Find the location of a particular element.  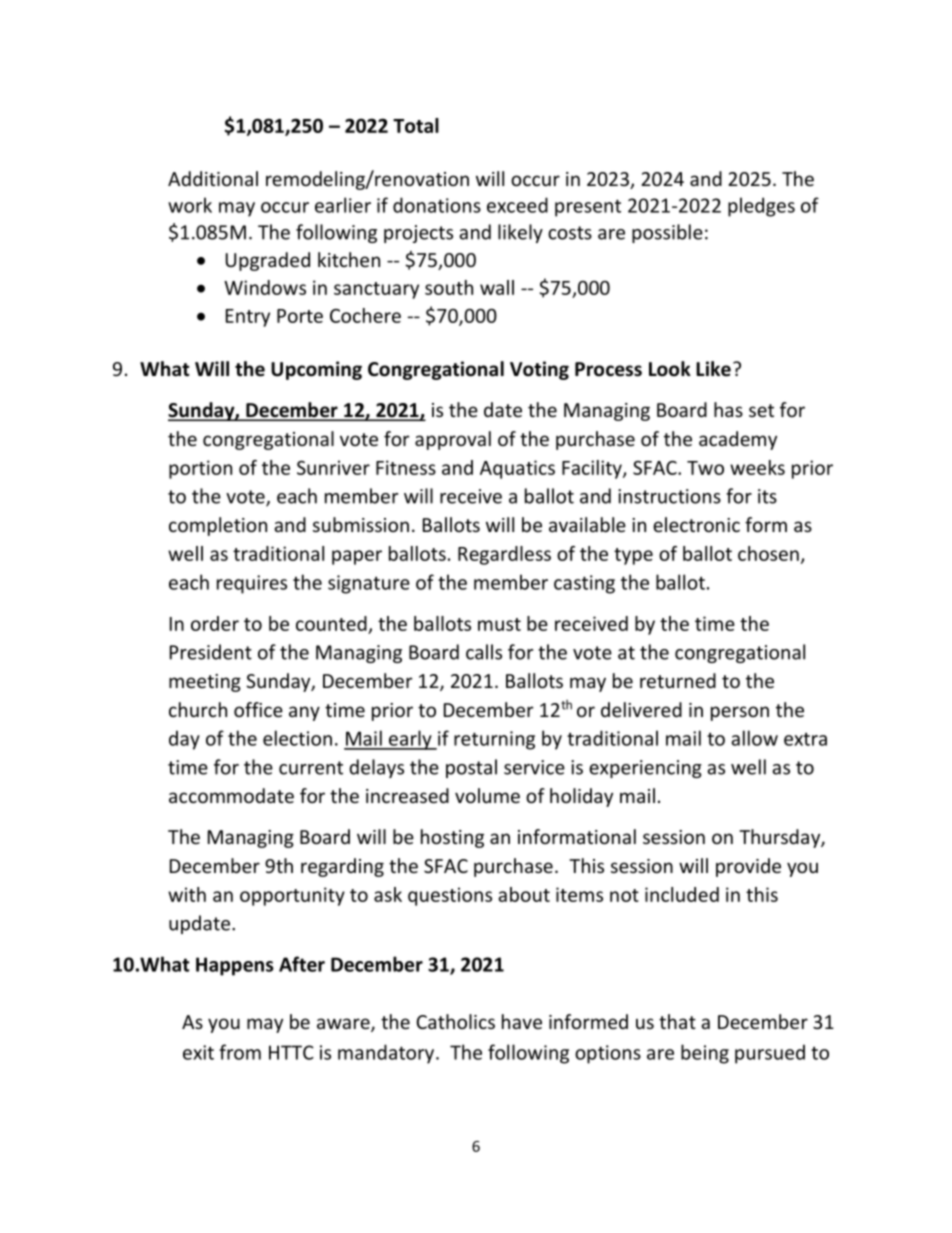

from is located at coordinates (240, 1052).
